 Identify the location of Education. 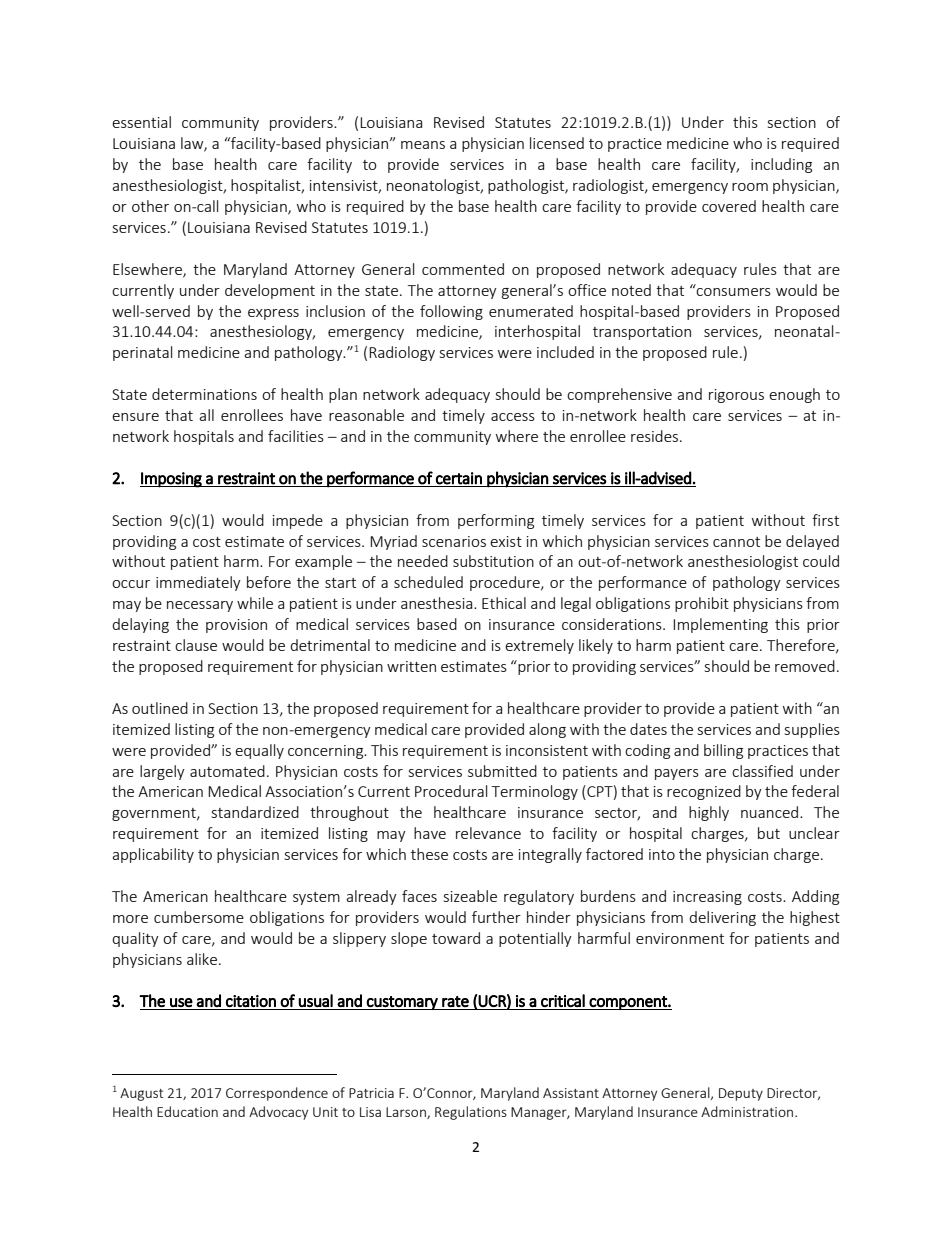
(187, 1111).
